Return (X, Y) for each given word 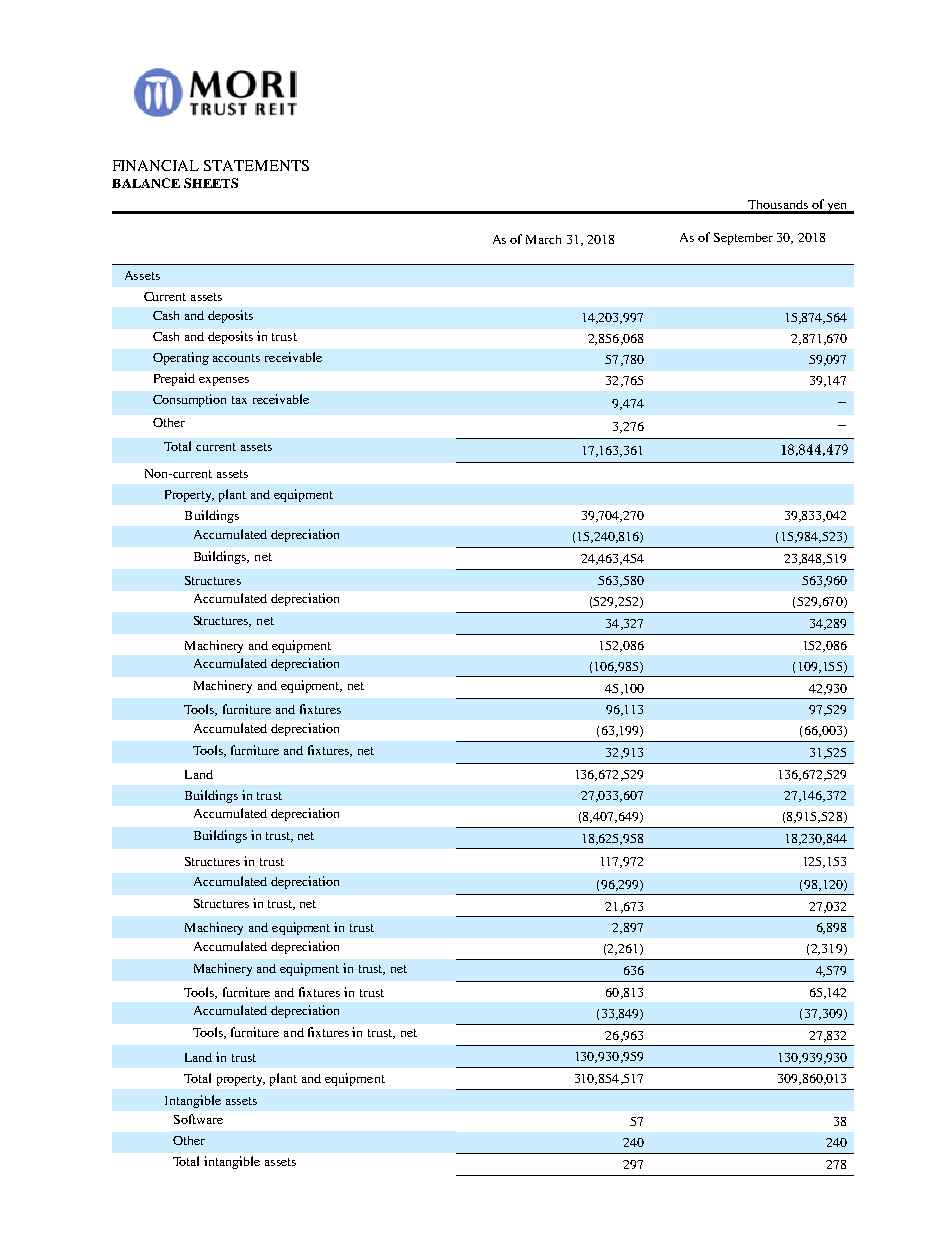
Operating (181, 358)
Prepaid (174, 379)
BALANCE (146, 183)
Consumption (189, 400)
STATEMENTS (256, 165)
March (543, 239)
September (743, 239)
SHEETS (211, 183)
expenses (224, 381)
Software (198, 1119)
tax (239, 400)
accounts (236, 358)
